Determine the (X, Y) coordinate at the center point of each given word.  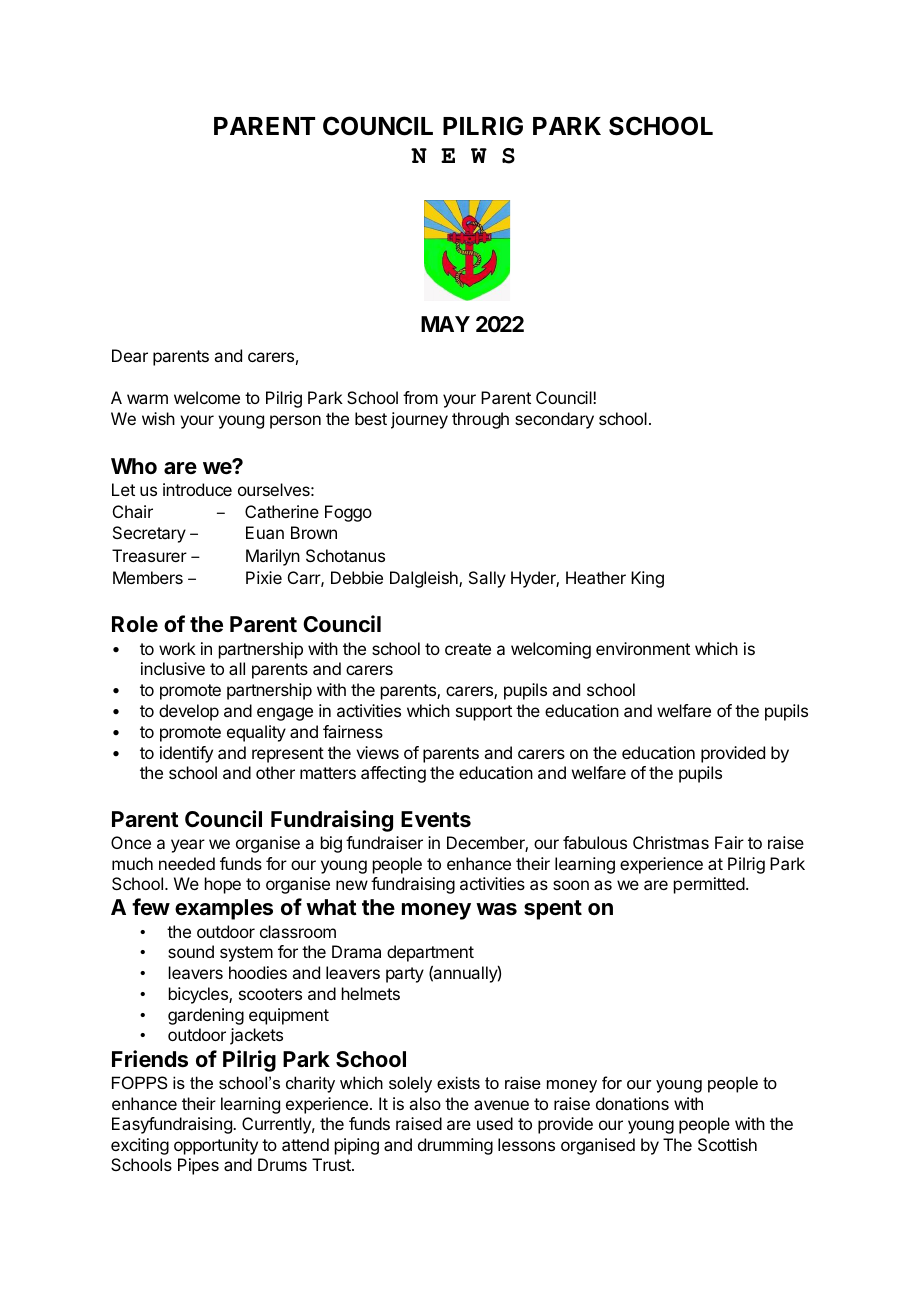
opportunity (216, 1146)
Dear (130, 355)
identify (186, 754)
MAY (445, 324)
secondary (554, 420)
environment (643, 648)
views (377, 752)
